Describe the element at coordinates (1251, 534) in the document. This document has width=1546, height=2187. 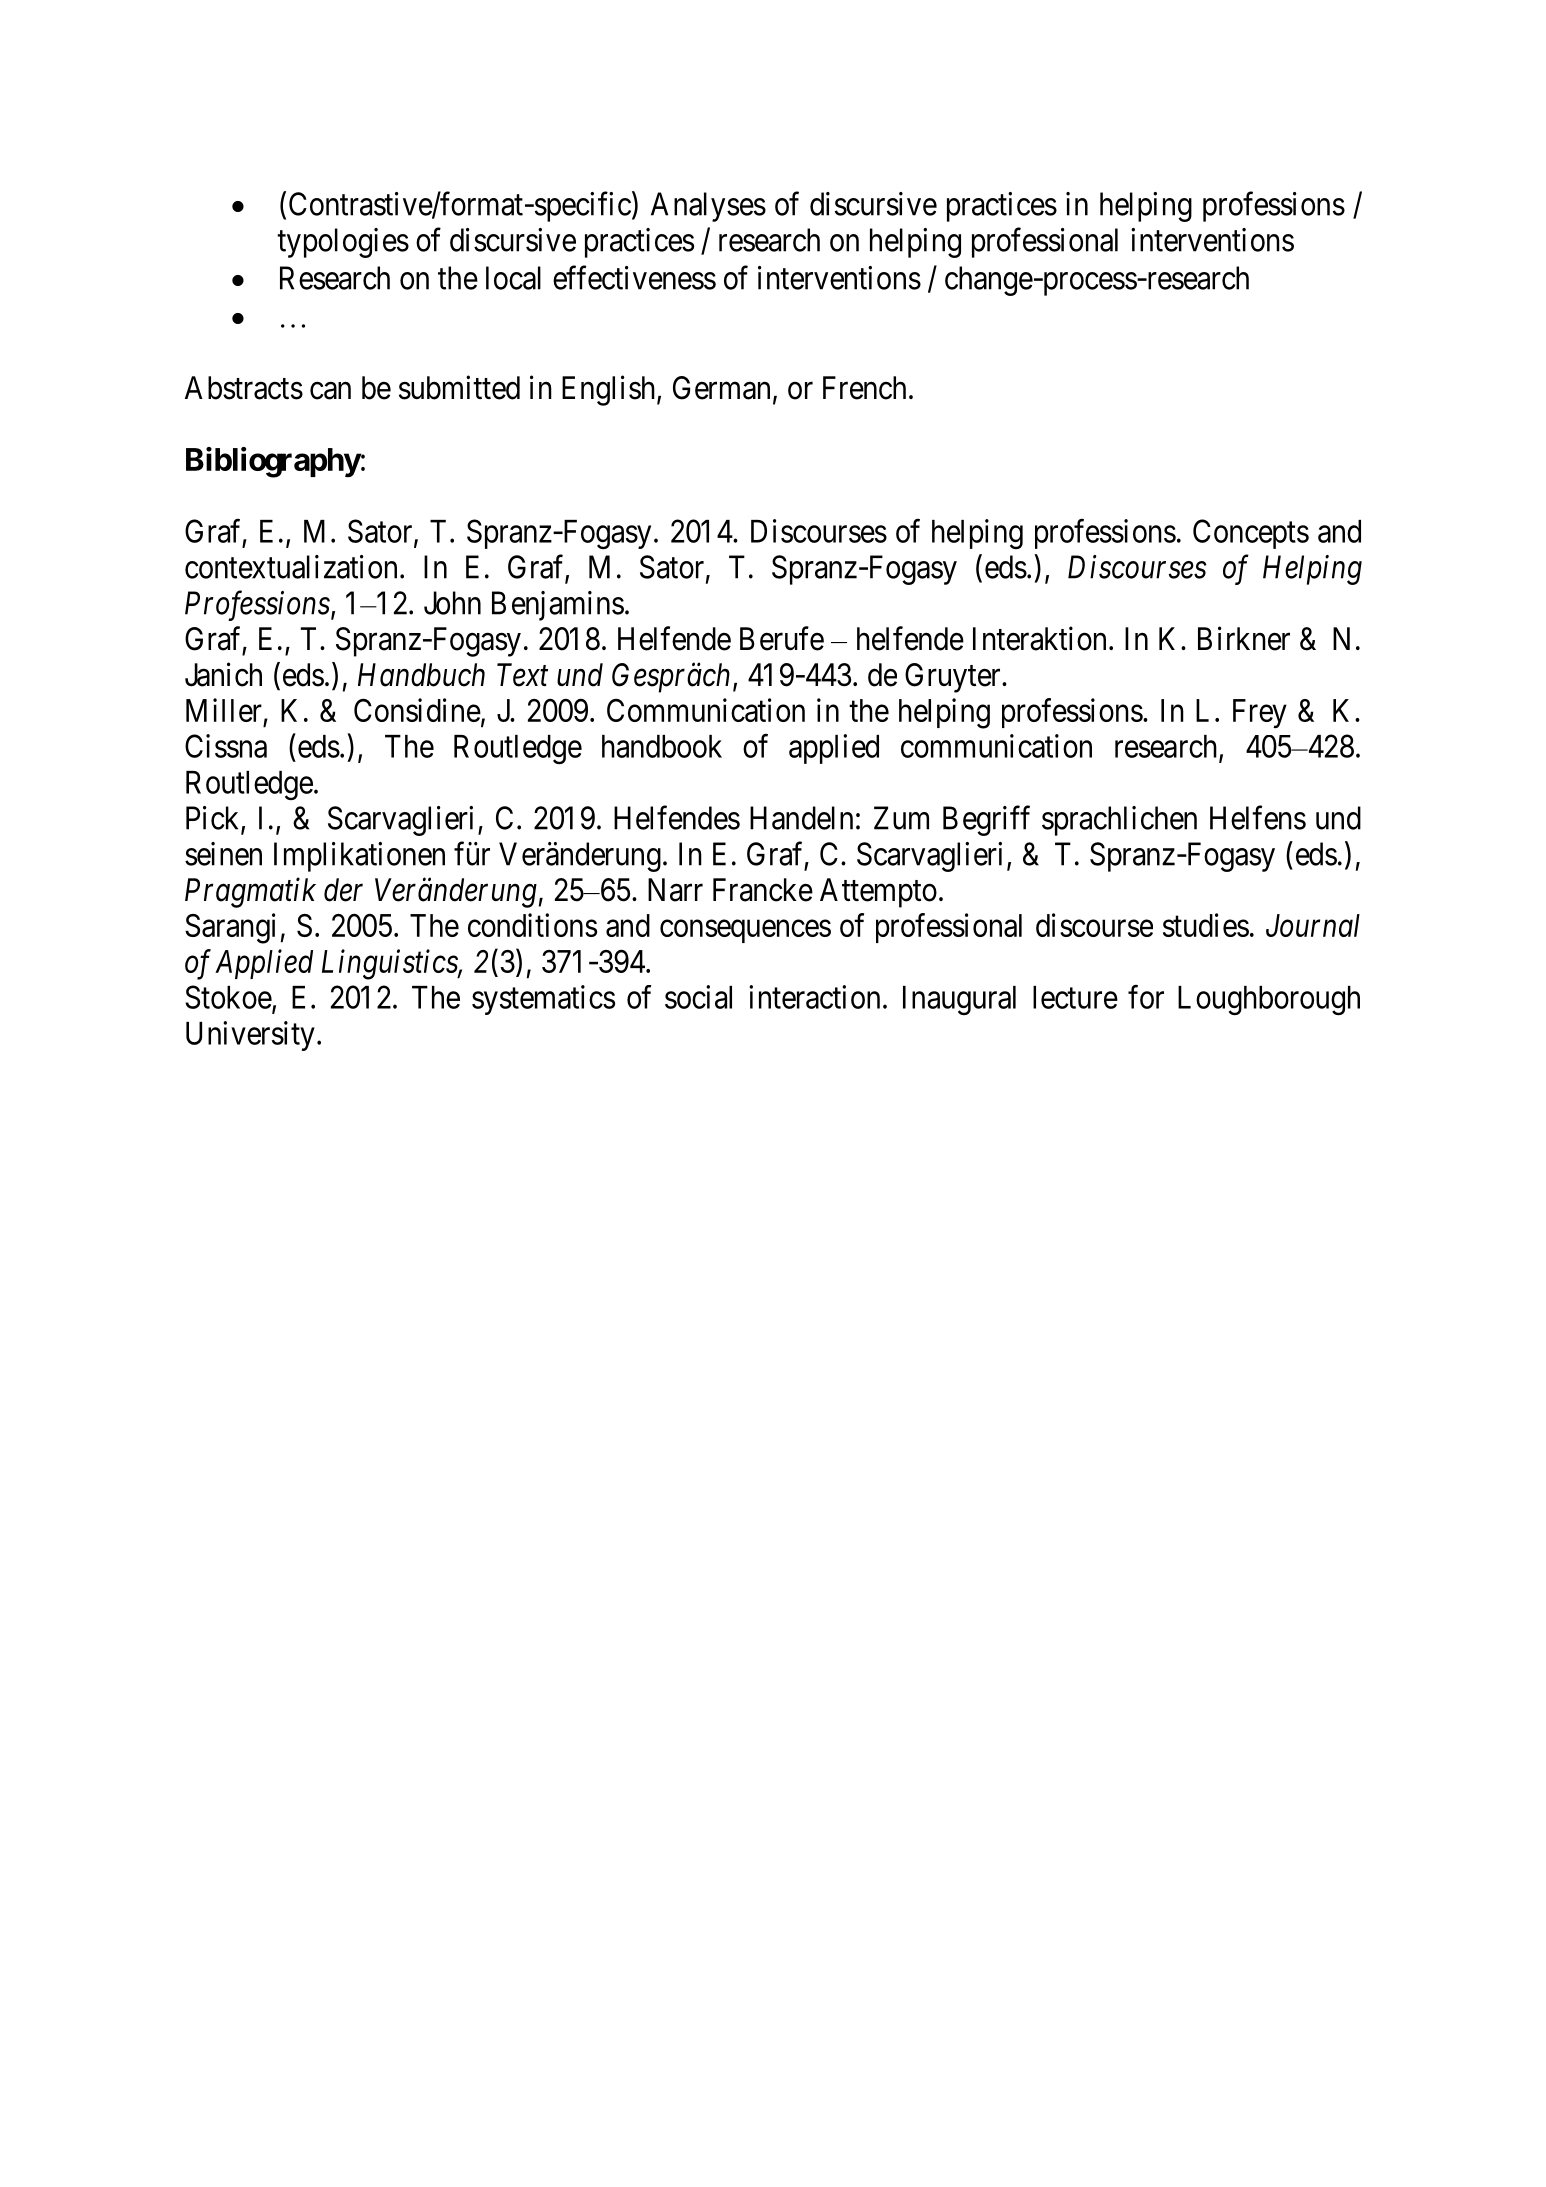
I see `Concepts` at that location.
